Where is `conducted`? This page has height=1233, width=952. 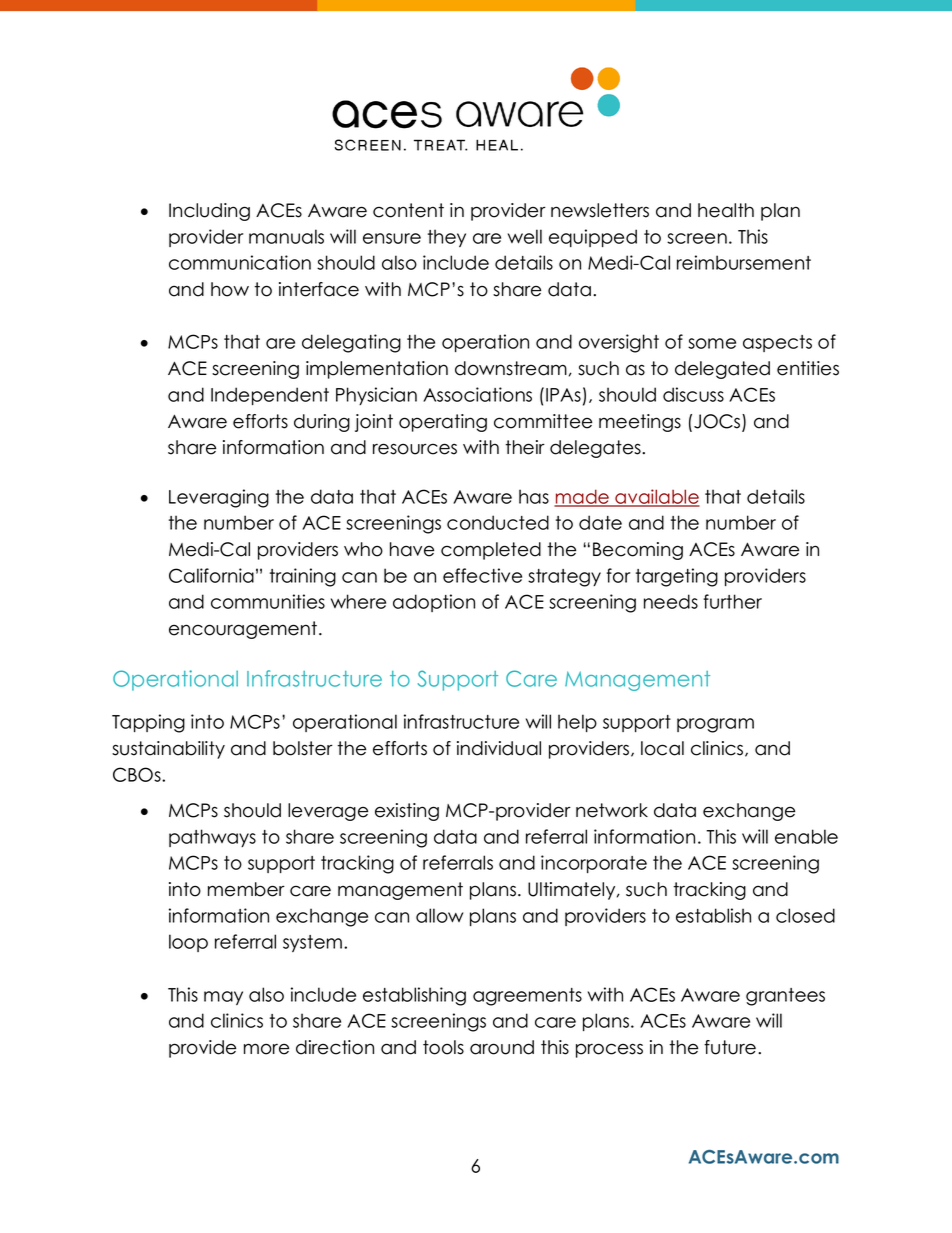
conducted is located at coordinates (498, 522).
